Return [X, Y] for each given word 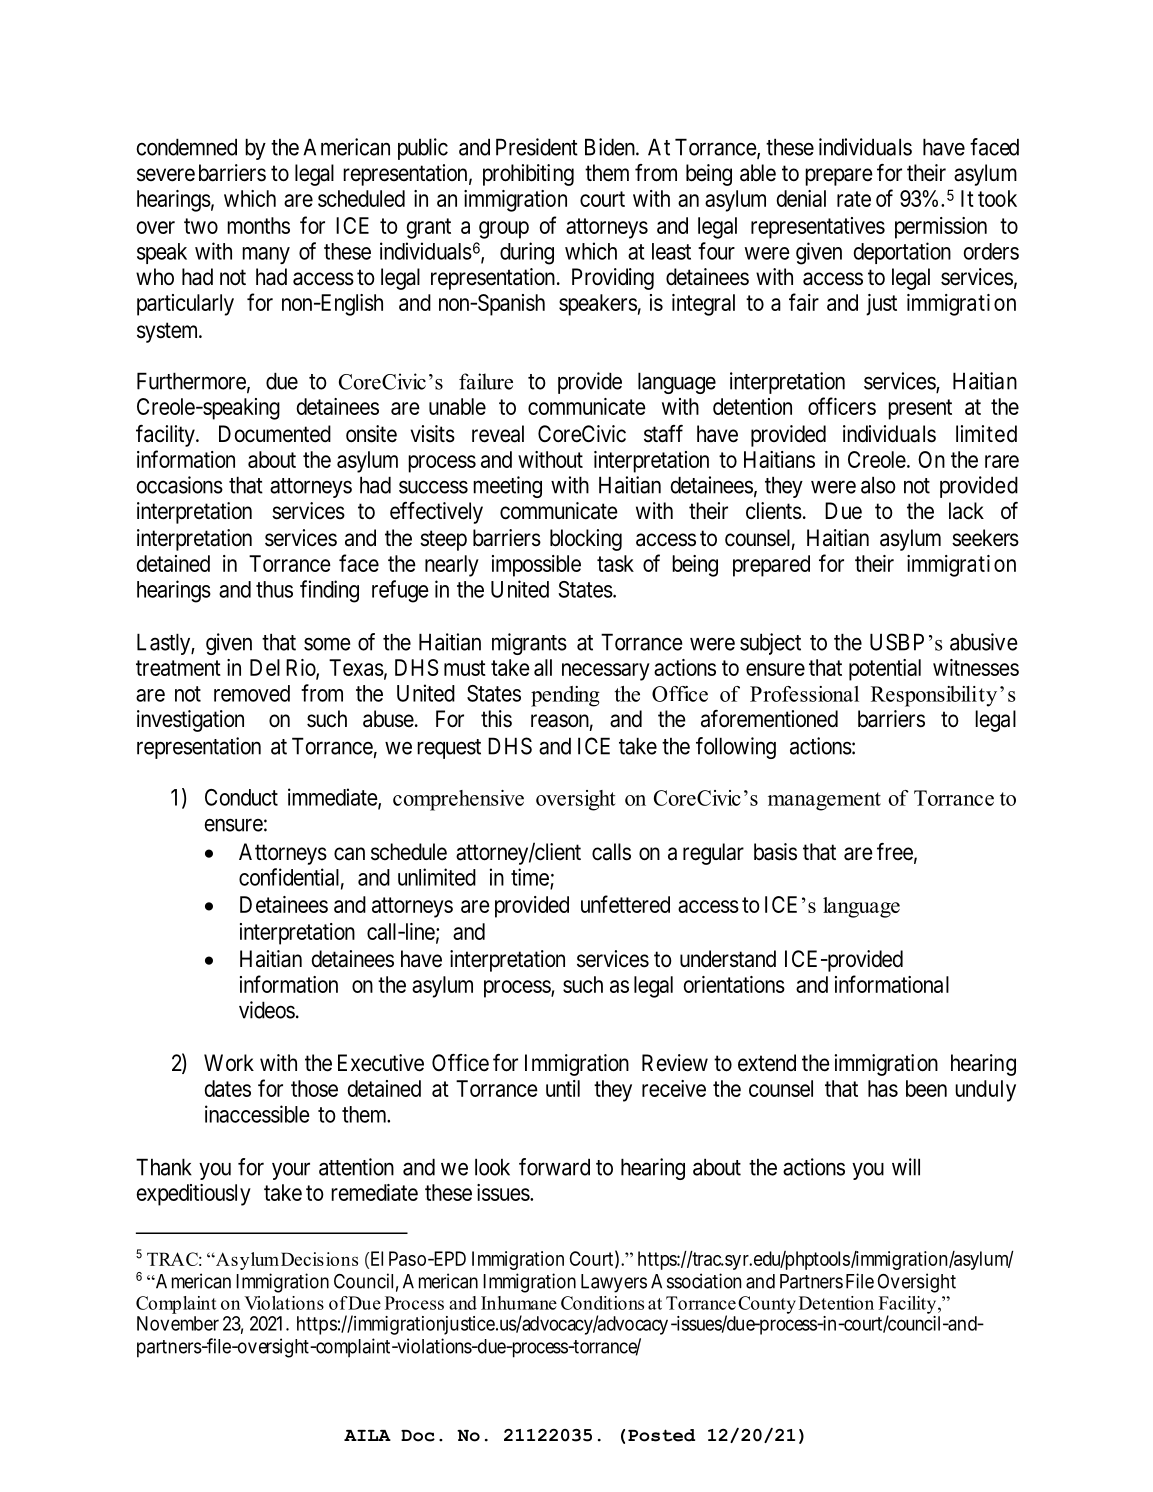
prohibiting [528, 175]
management [824, 801]
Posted [661, 1435]
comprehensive [458, 800]
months [258, 225]
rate [854, 199]
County [767, 1305]
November [178, 1323]
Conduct [241, 797]
